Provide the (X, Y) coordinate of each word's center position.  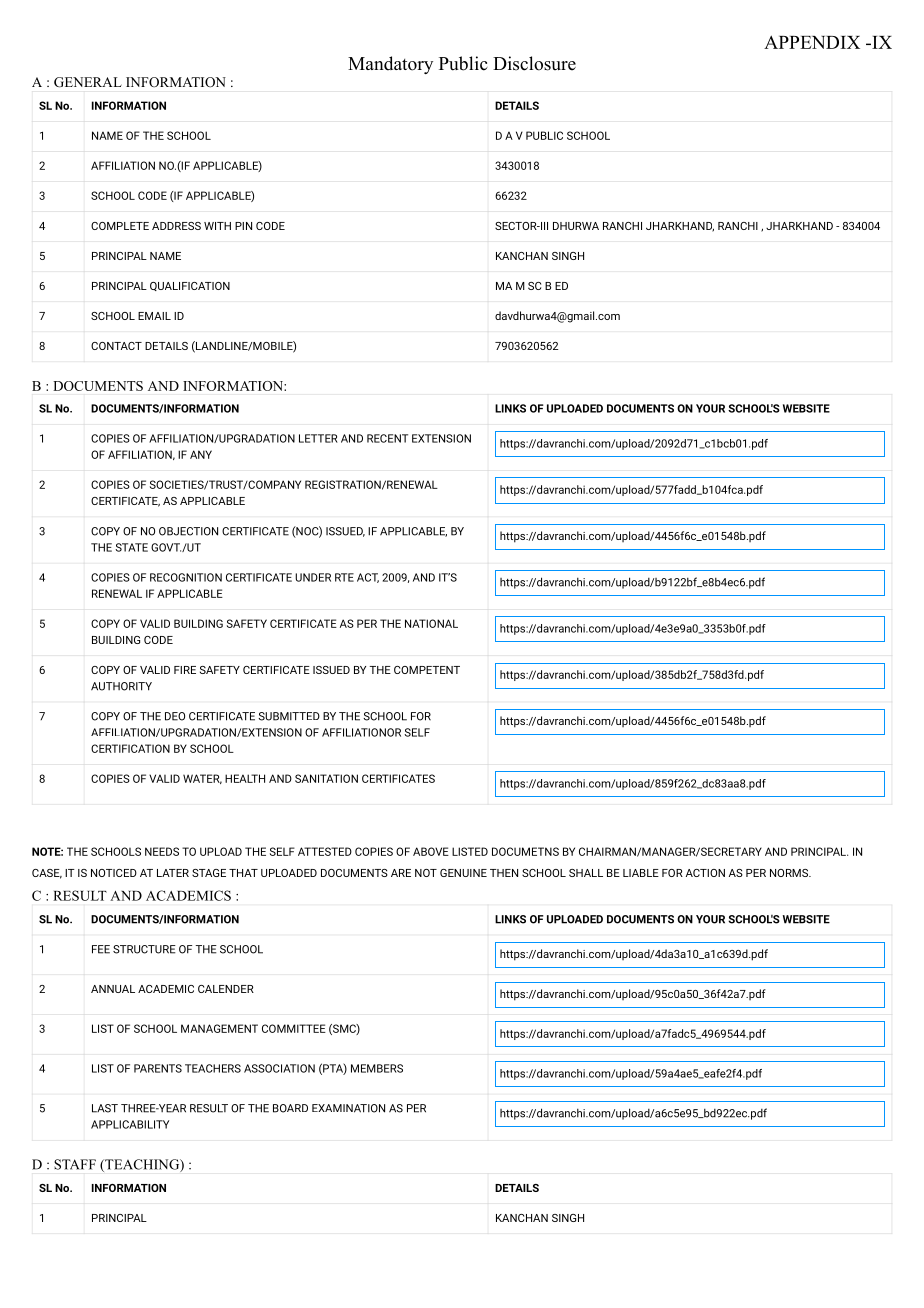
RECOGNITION (186, 577)
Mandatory (390, 65)
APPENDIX (812, 42)
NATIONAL (431, 623)
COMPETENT (427, 670)
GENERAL (88, 82)
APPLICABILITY (130, 1124)
